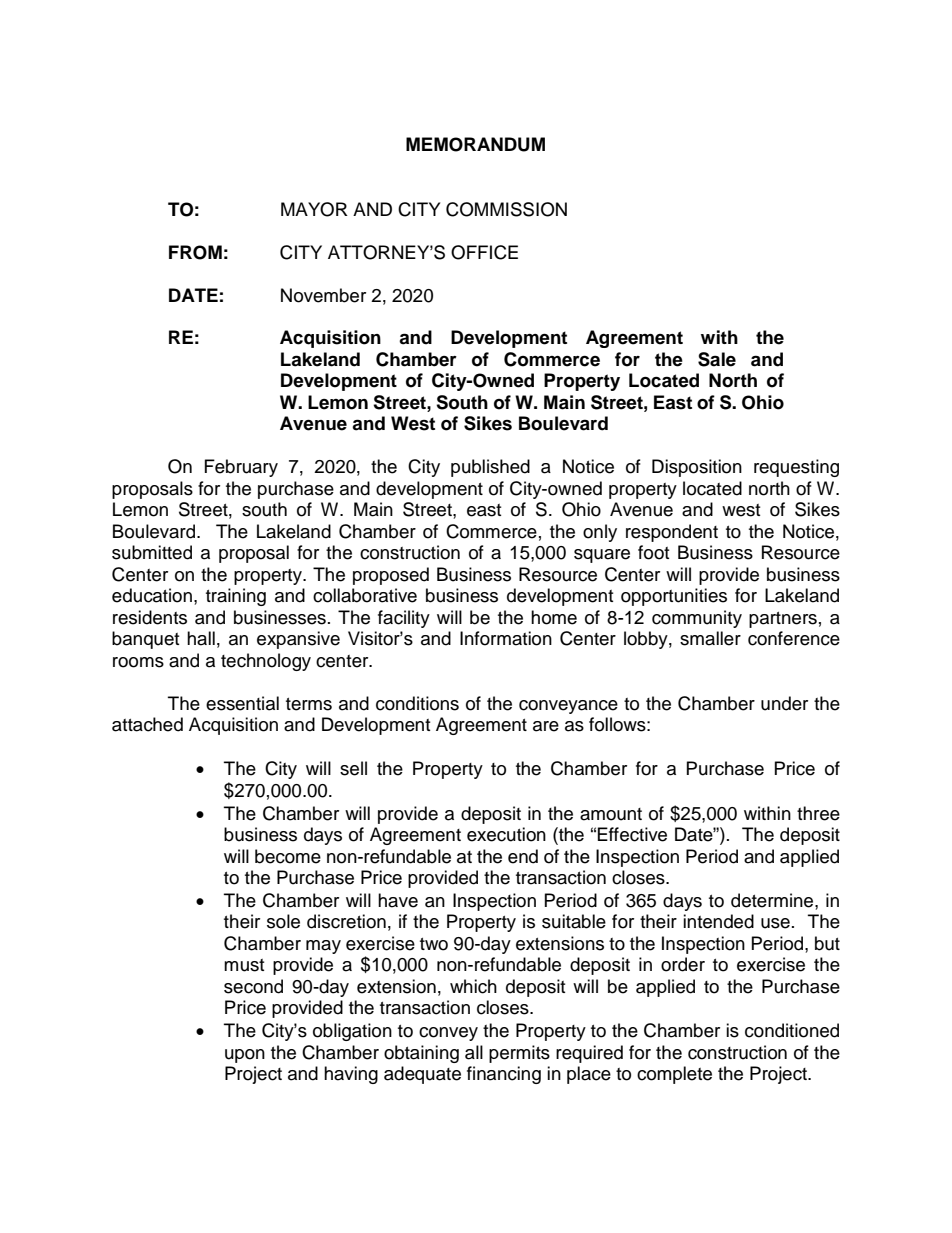  I want to click on permits, so click(519, 1054).
